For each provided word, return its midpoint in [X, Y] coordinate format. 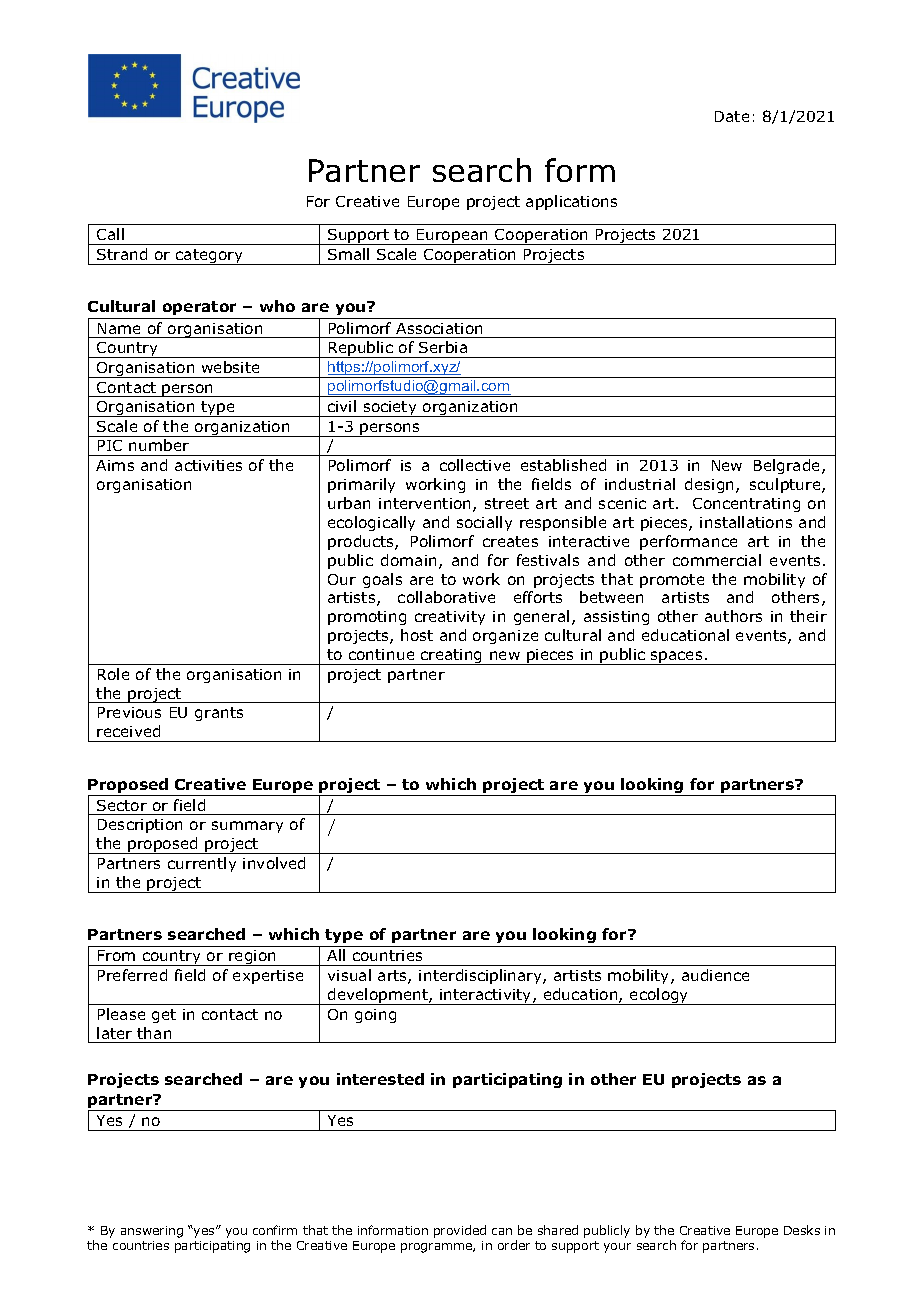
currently [202, 864]
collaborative [446, 597]
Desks [802, 1230]
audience [715, 975]
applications [571, 202]
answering [152, 1232]
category [209, 257]
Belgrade [788, 466]
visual [349, 975]
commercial [717, 560]
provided [460, 1231]
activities [208, 465]
